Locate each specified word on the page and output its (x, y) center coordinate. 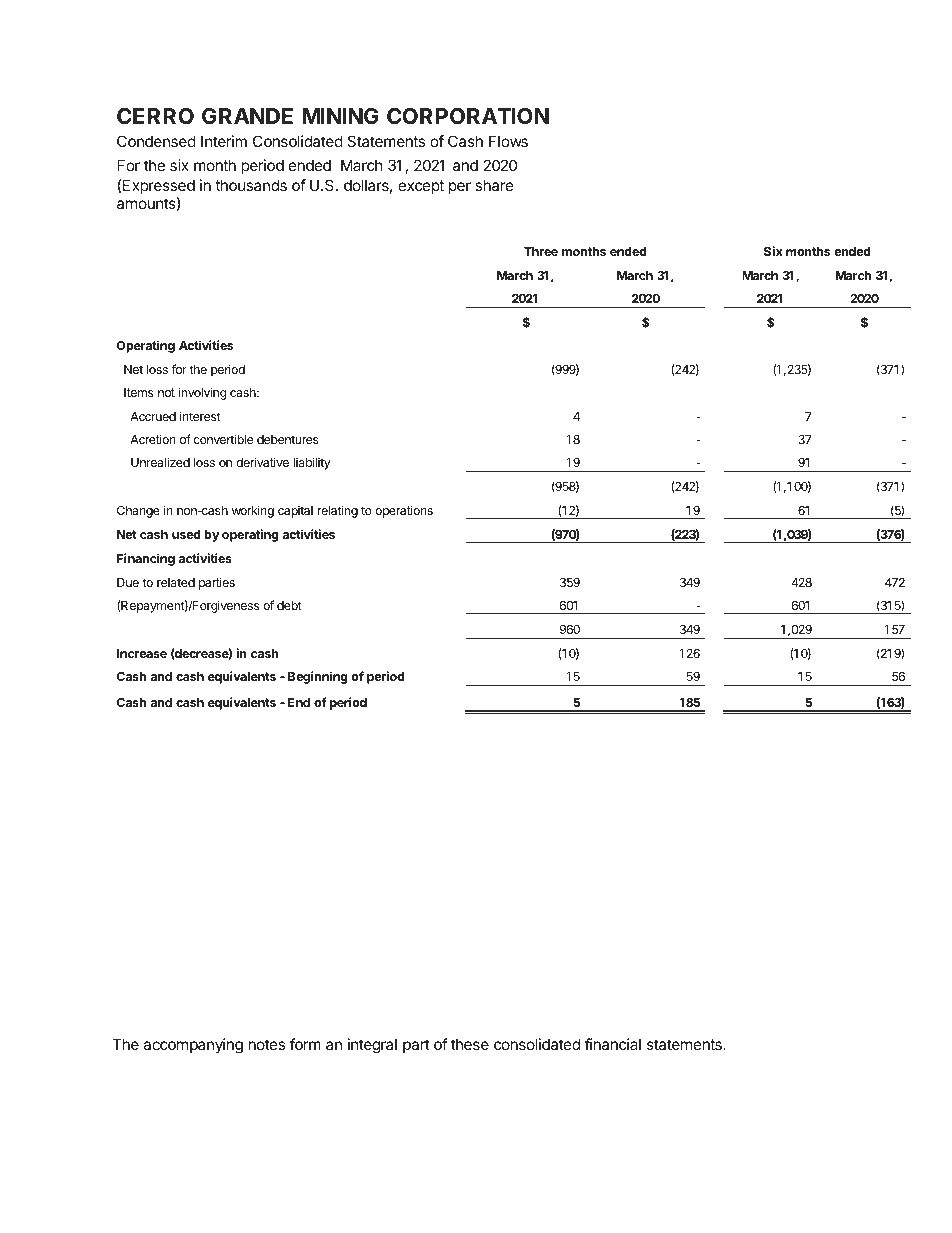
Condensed (156, 141)
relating (337, 511)
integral (372, 1046)
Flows (508, 141)
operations (404, 511)
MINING (340, 116)
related (176, 582)
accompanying (193, 1046)
